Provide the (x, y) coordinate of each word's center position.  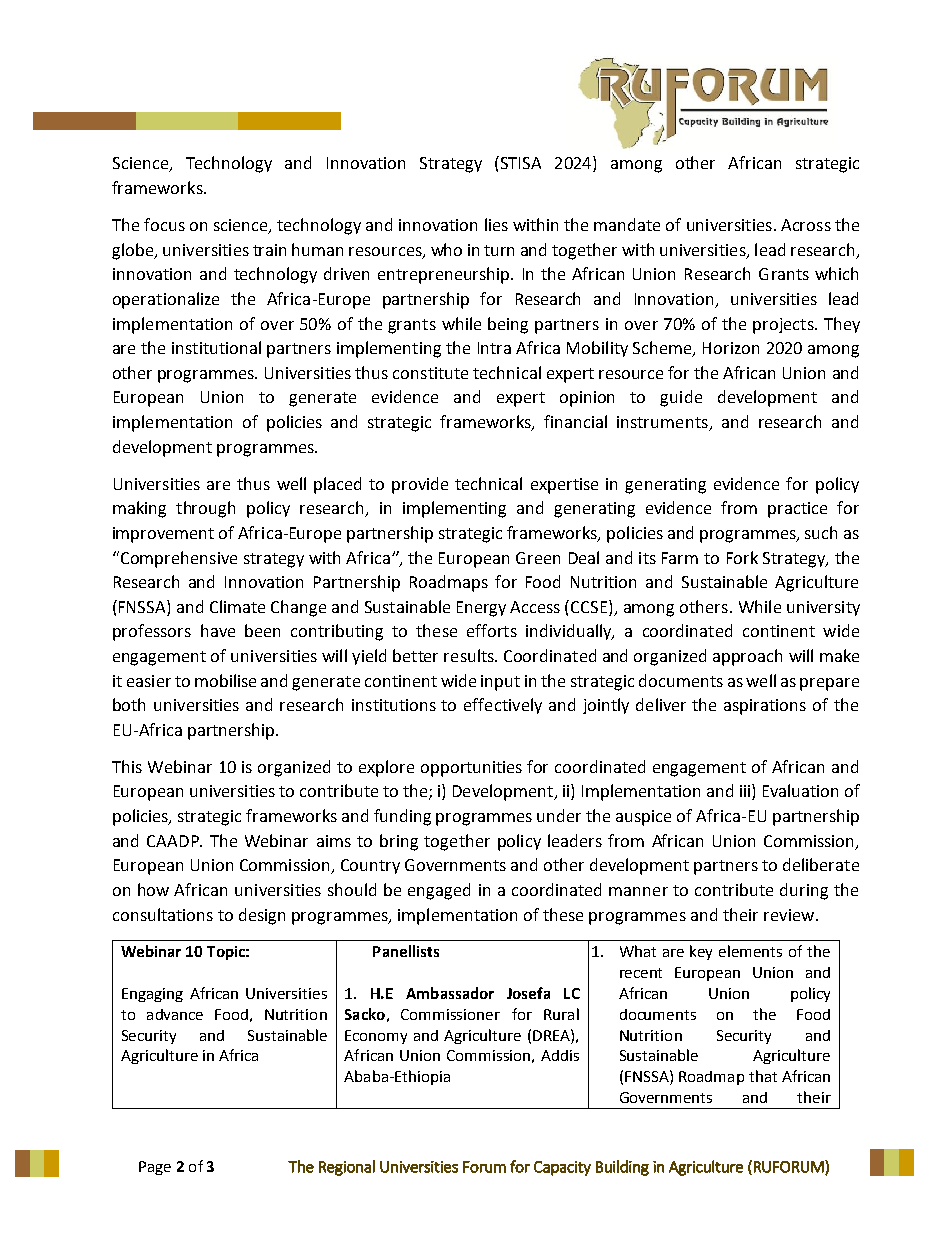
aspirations (765, 707)
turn (499, 250)
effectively (503, 706)
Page (155, 1168)
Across (806, 225)
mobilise (225, 680)
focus (164, 224)
